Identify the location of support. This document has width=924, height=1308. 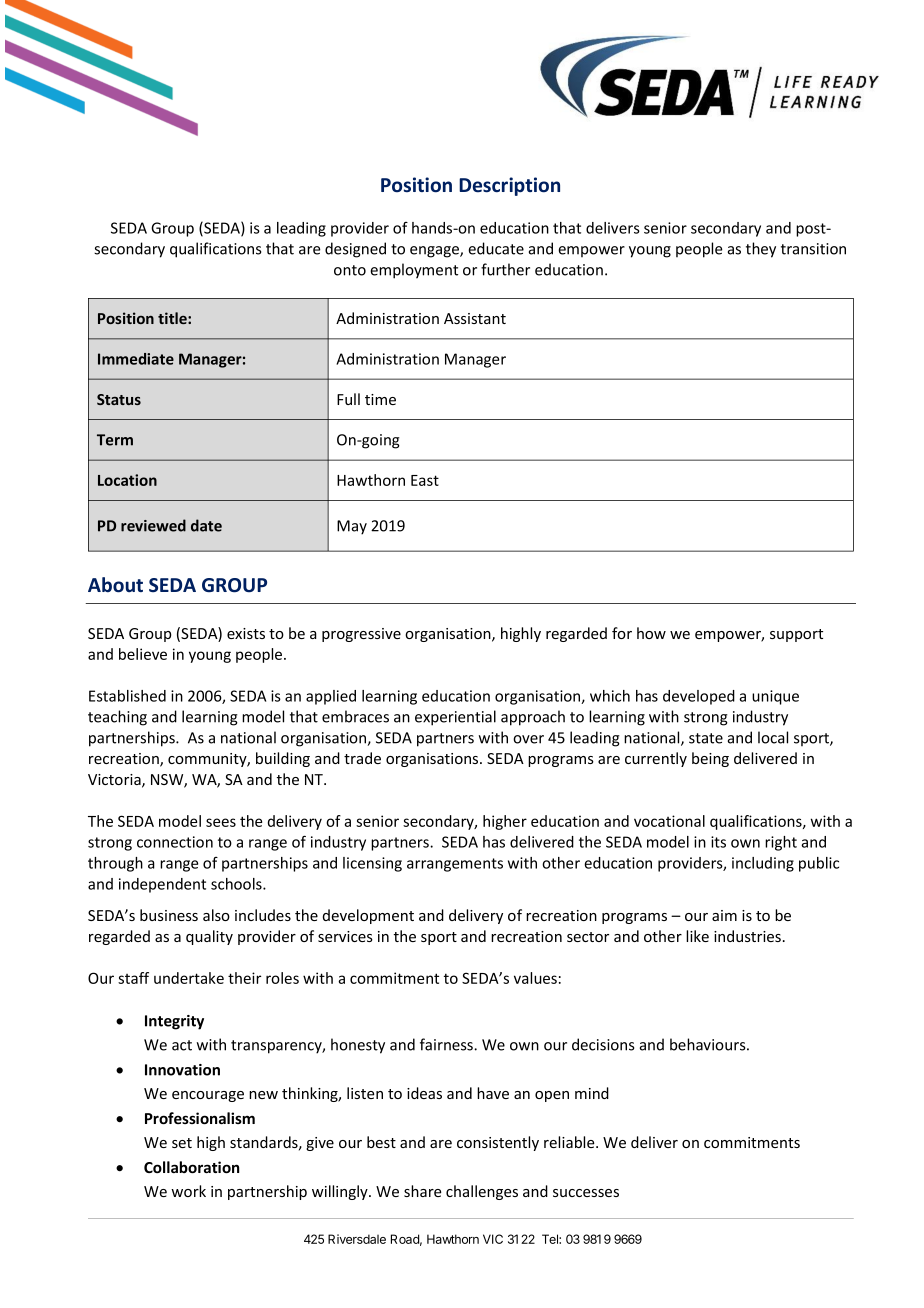
(796, 635).
